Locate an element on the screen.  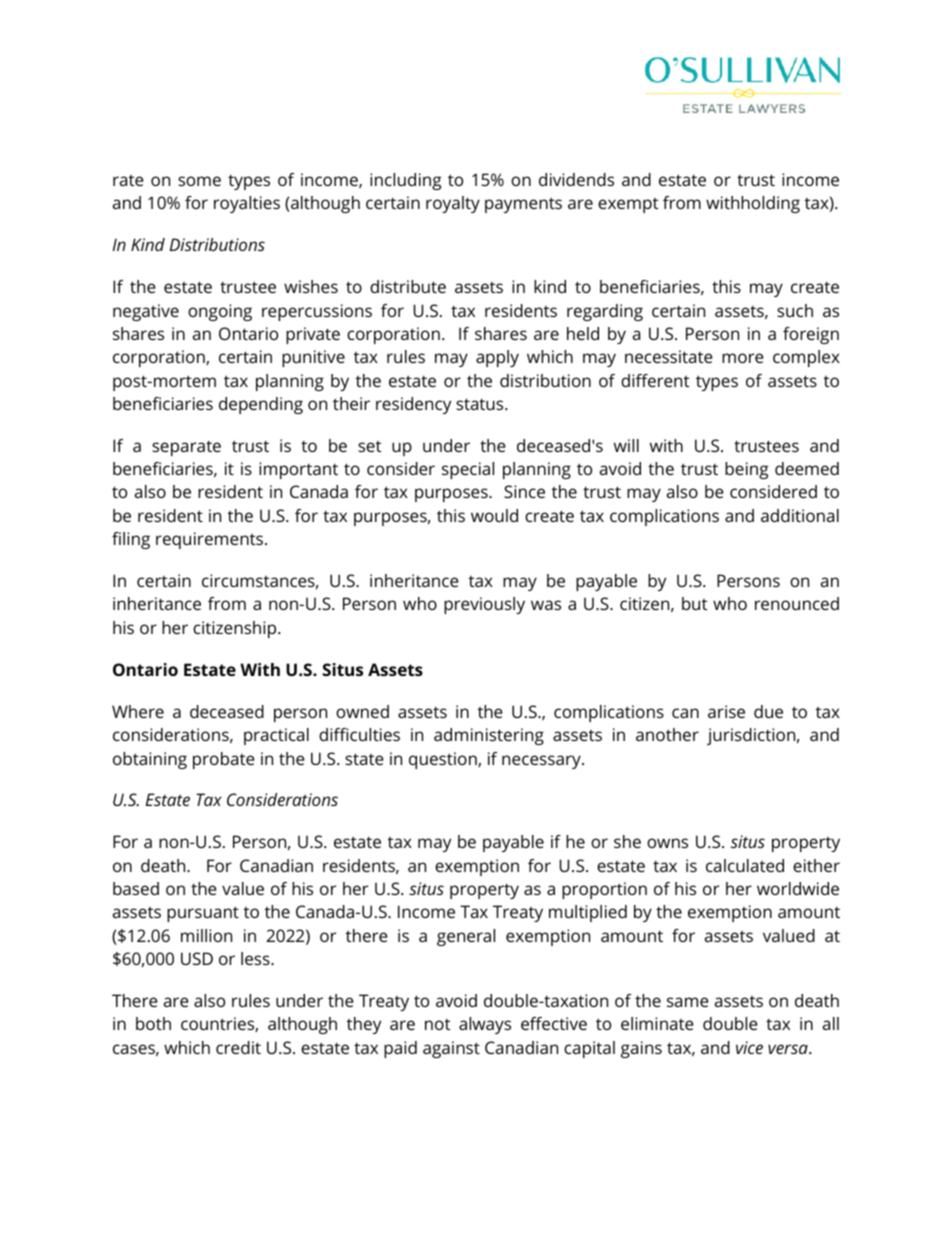
arise is located at coordinates (726, 711).
